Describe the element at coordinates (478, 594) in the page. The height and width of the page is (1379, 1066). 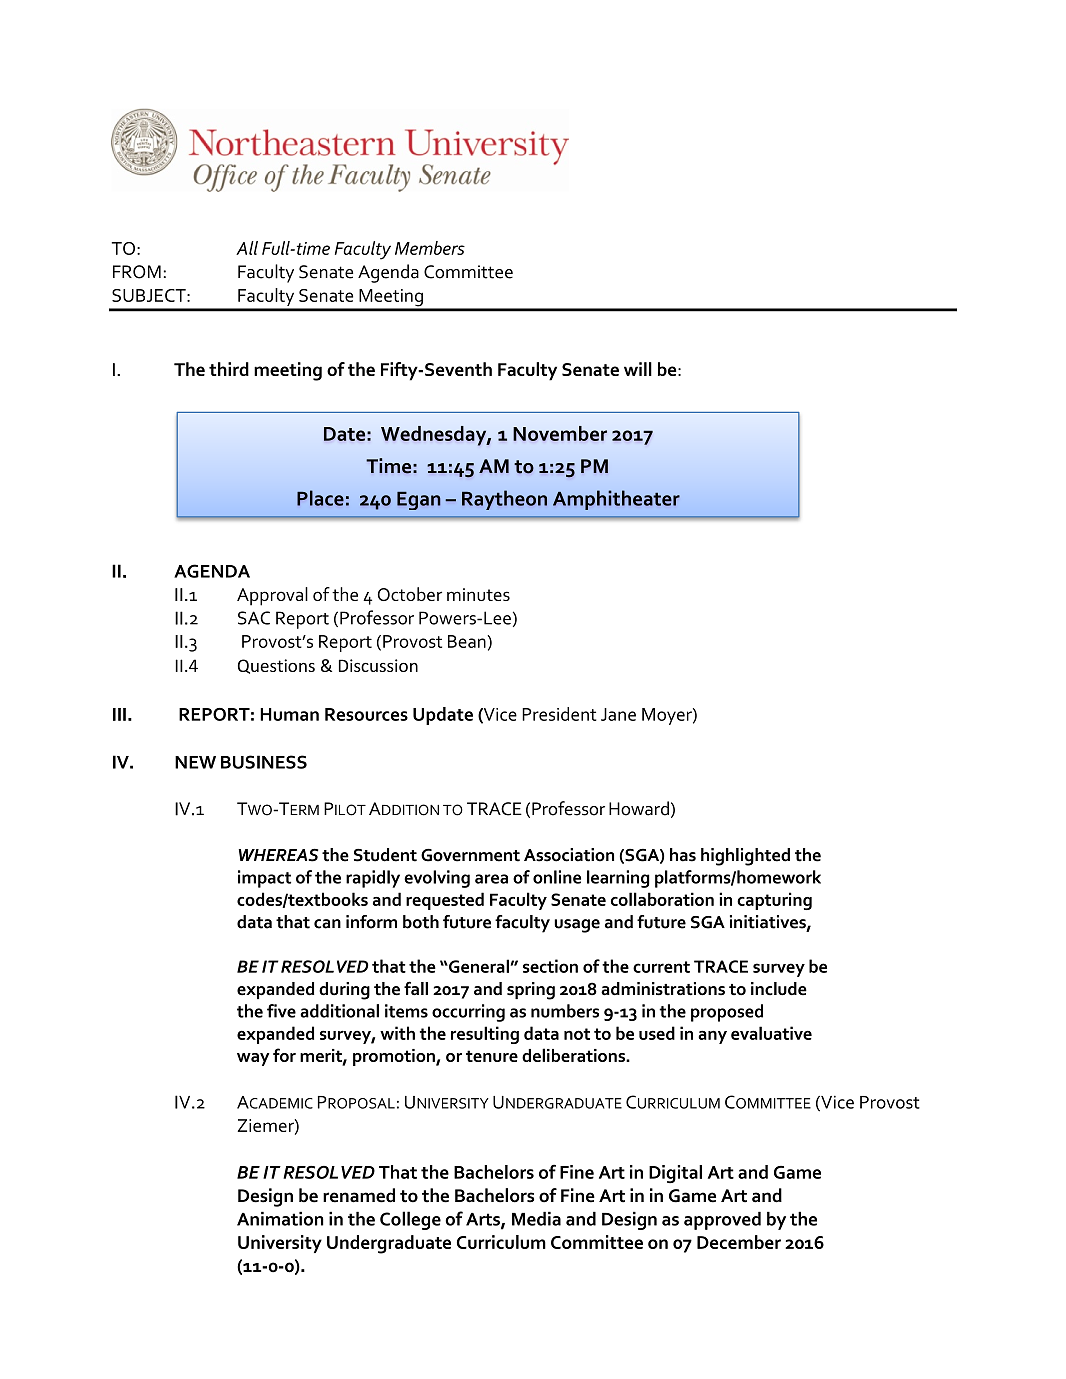
I see `minutes` at that location.
